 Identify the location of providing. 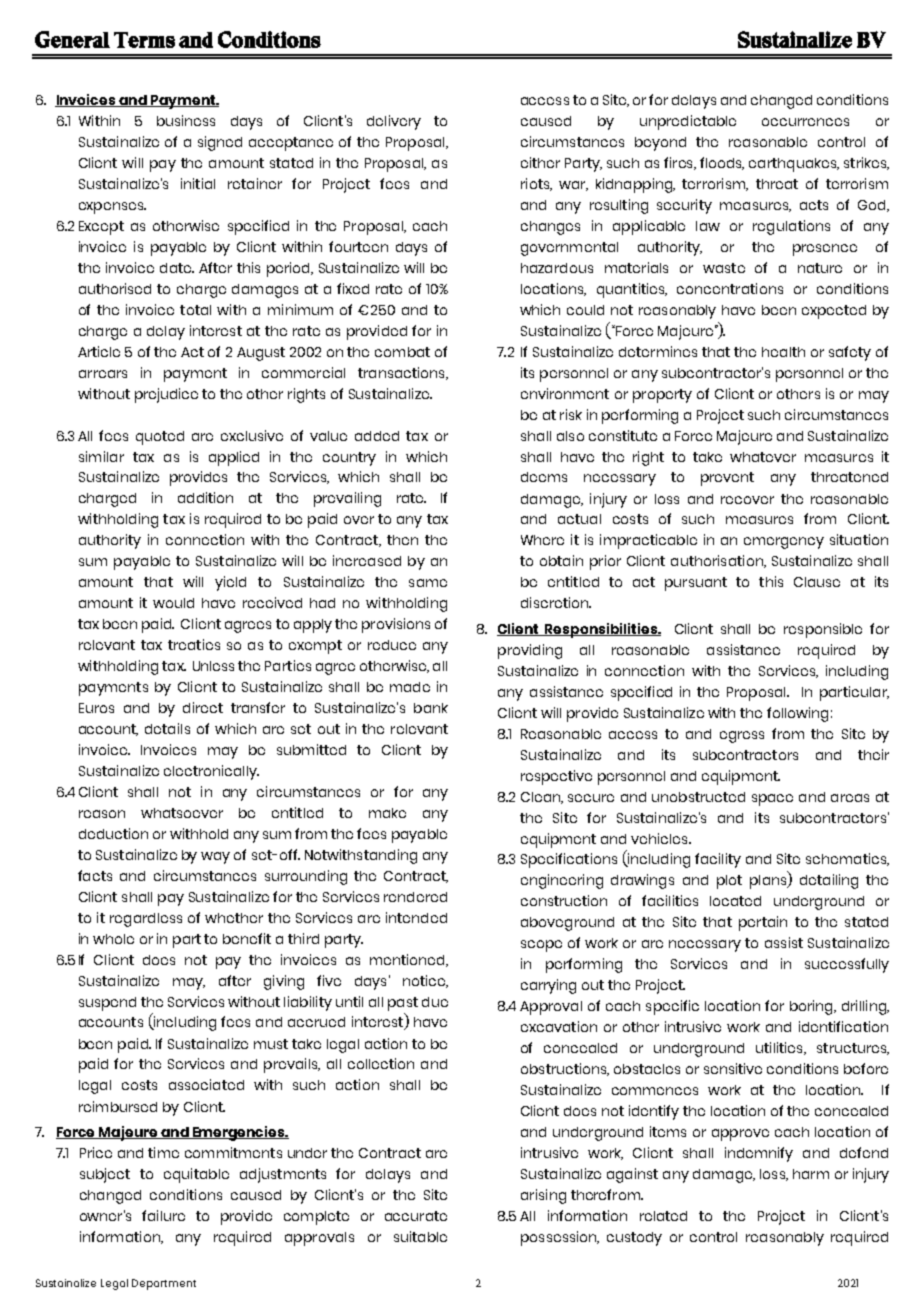
(530, 651).
